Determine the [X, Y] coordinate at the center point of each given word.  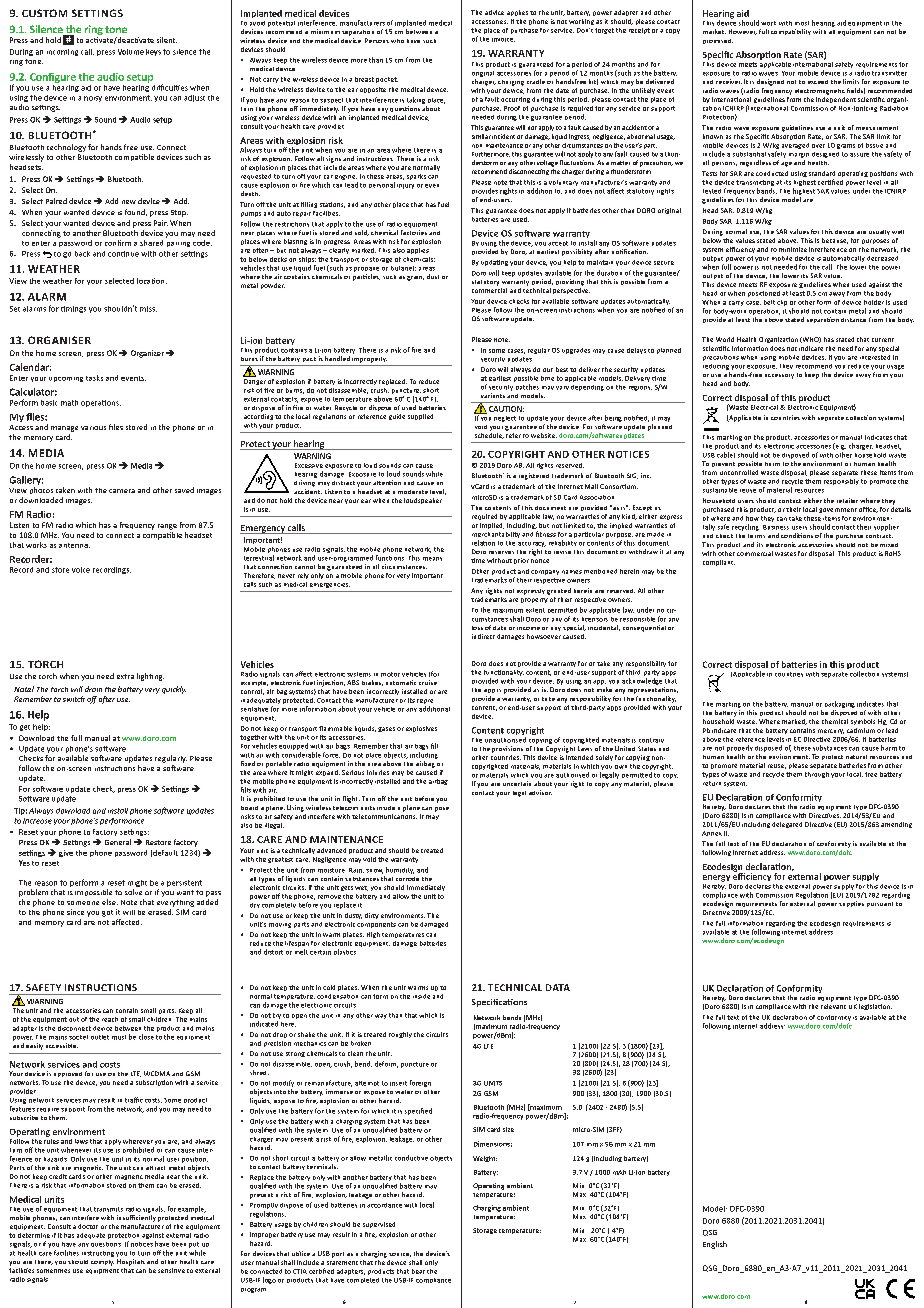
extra [125, 676]
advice [494, 12]
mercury [831, 731]
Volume [131, 52]
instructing [98, 1254]
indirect [483, 636]
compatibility [791, 32]
